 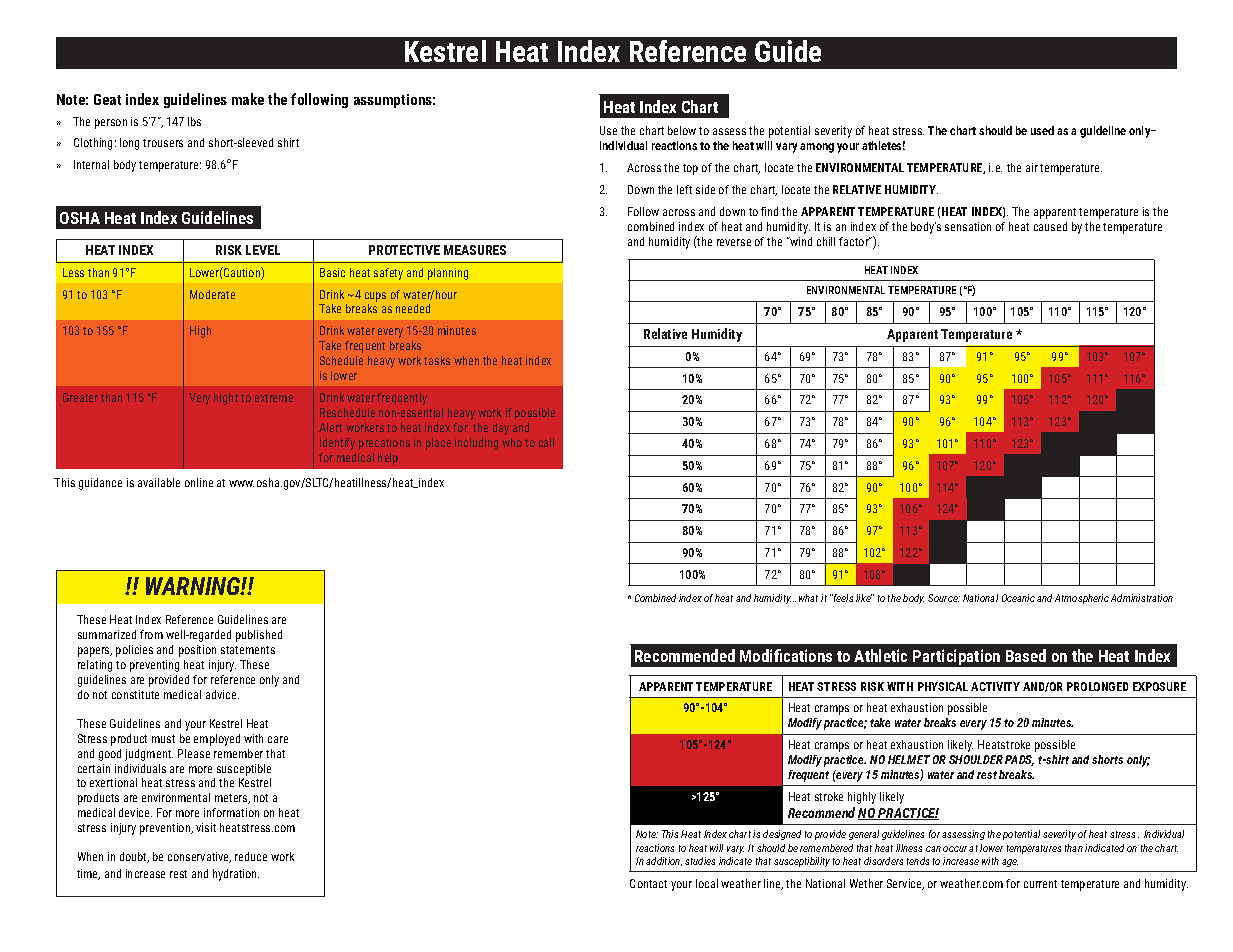 I want to click on conservative, so click(x=199, y=857).
